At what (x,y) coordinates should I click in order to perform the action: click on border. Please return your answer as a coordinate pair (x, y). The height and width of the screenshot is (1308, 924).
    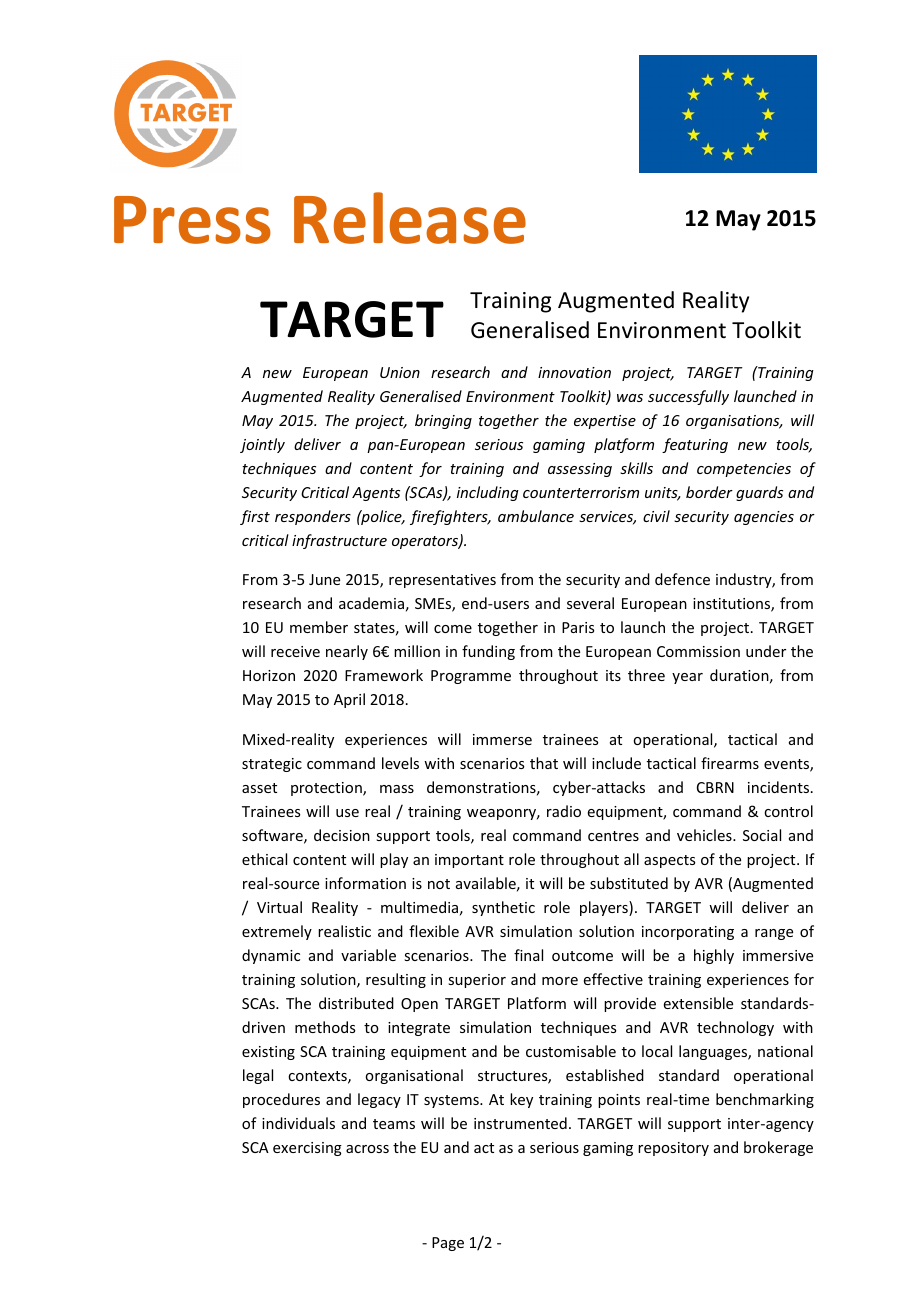
    Looking at the image, I should click on (709, 492).
